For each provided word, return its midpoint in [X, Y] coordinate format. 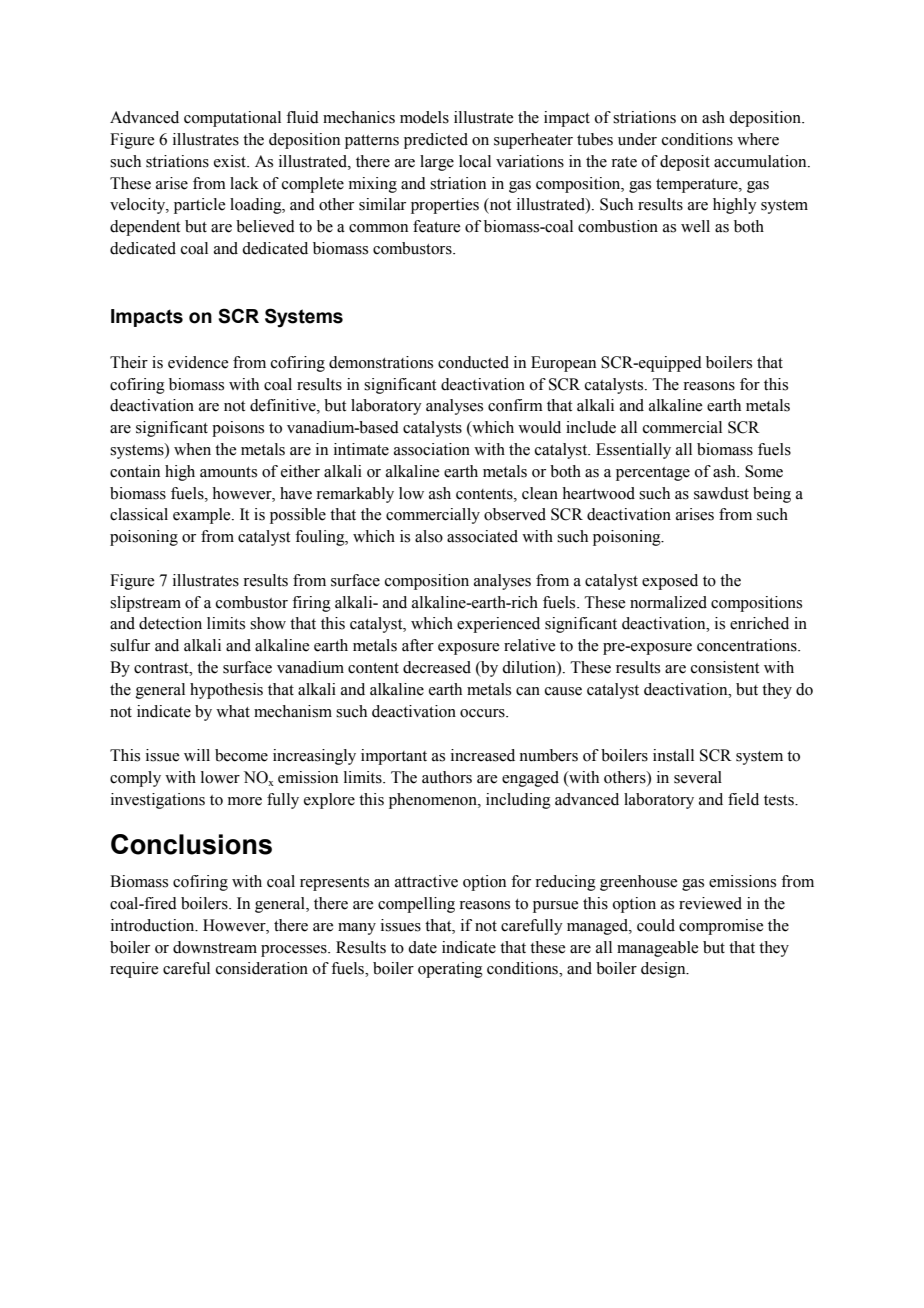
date [422, 947]
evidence [198, 362]
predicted [436, 141]
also [429, 536]
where [758, 139]
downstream [215, 947]
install [673, 755]
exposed [670, 582]
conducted [473, 362]
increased [483, 755]
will [197, 755]
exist [231, 161]
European [563, 364]
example [203, 516]
